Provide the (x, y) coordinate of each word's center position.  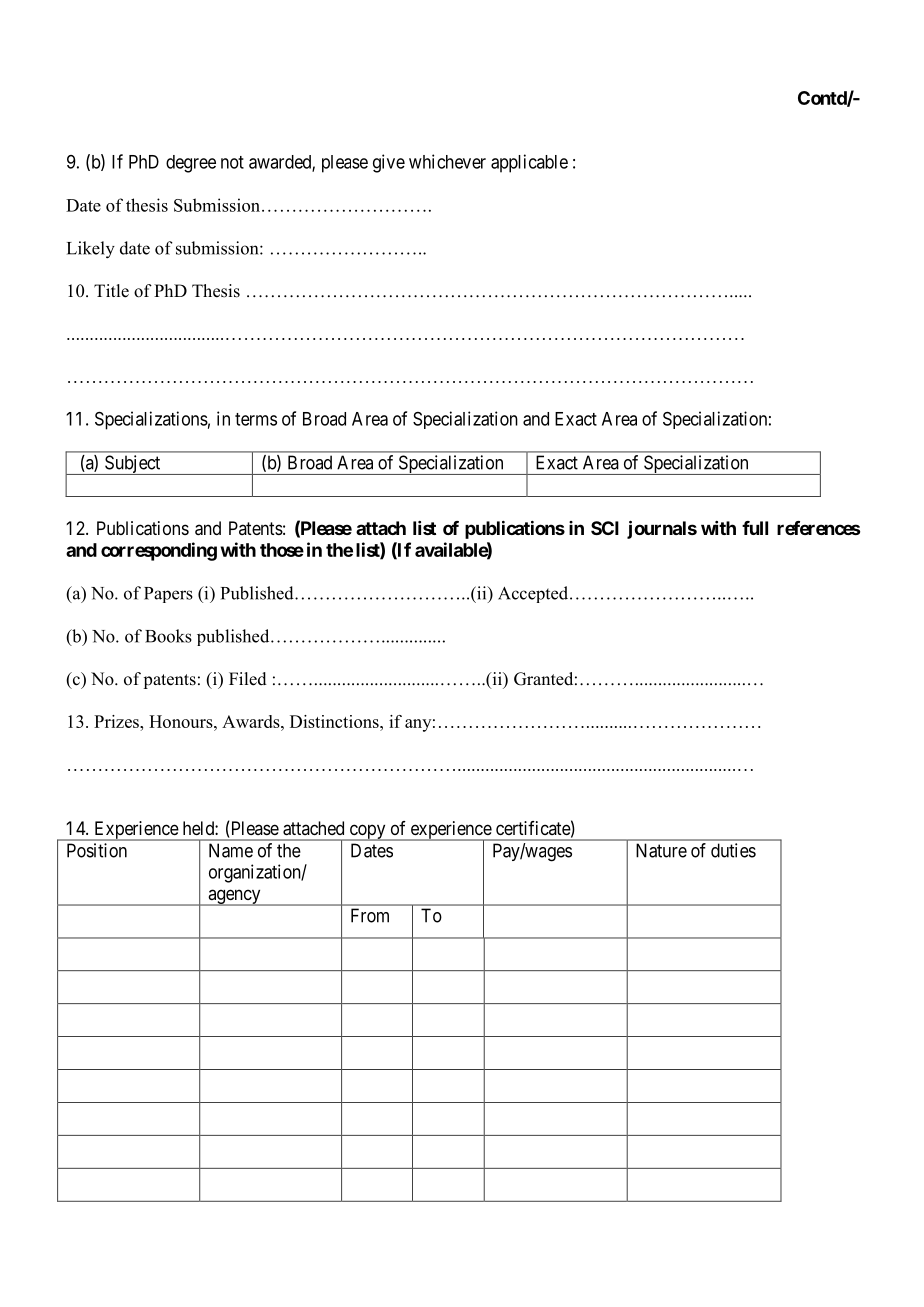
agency (234, 897)
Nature (661, 850)
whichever (447, 161)
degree (191, 164)
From (370, 915)
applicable (529, 163)
